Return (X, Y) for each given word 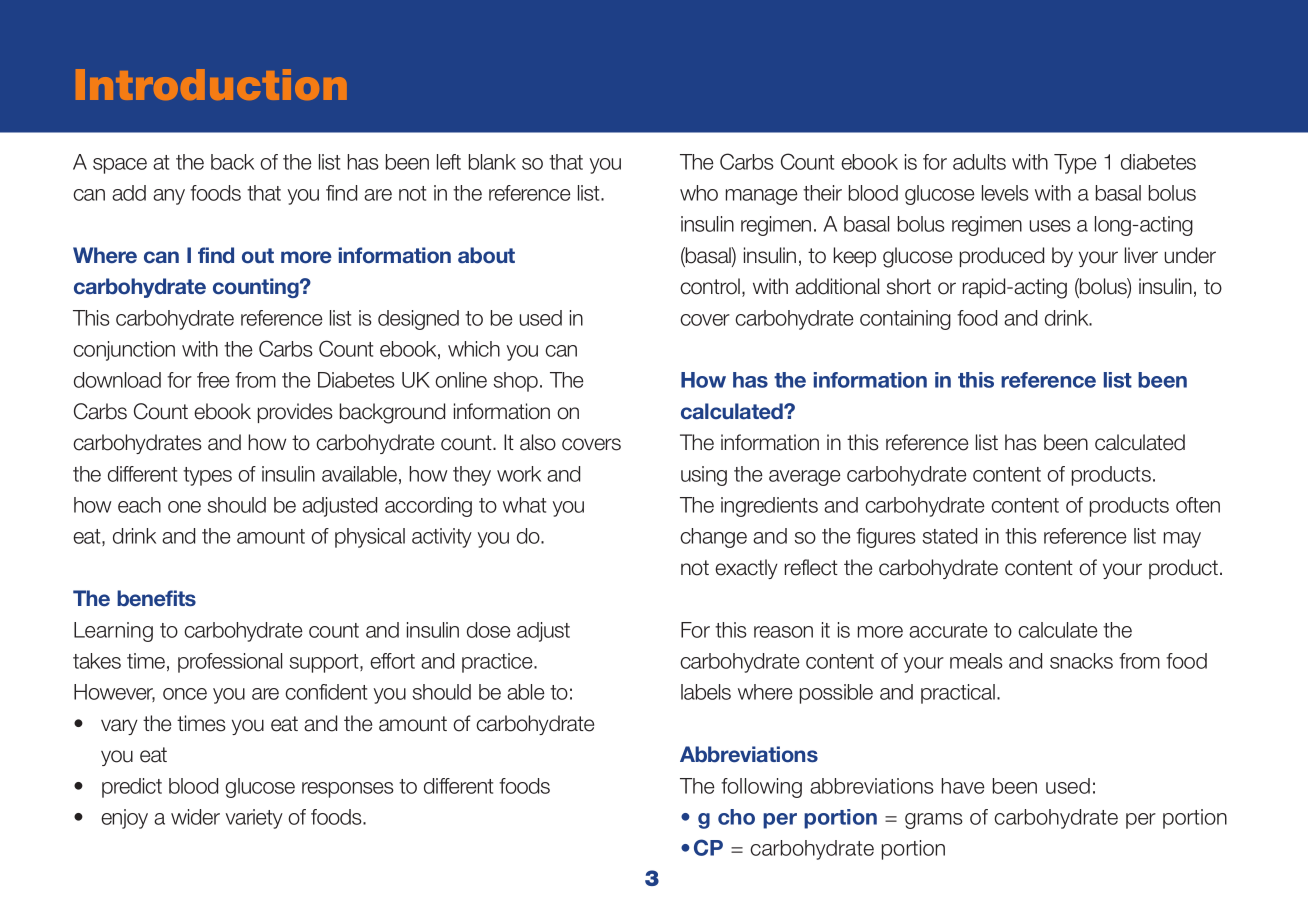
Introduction (211, 84)
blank (492, 162)
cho (736, 817)
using (704, 476)
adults (979, 162)
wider (195, 817)
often (1198, 505)
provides (295, 413)
